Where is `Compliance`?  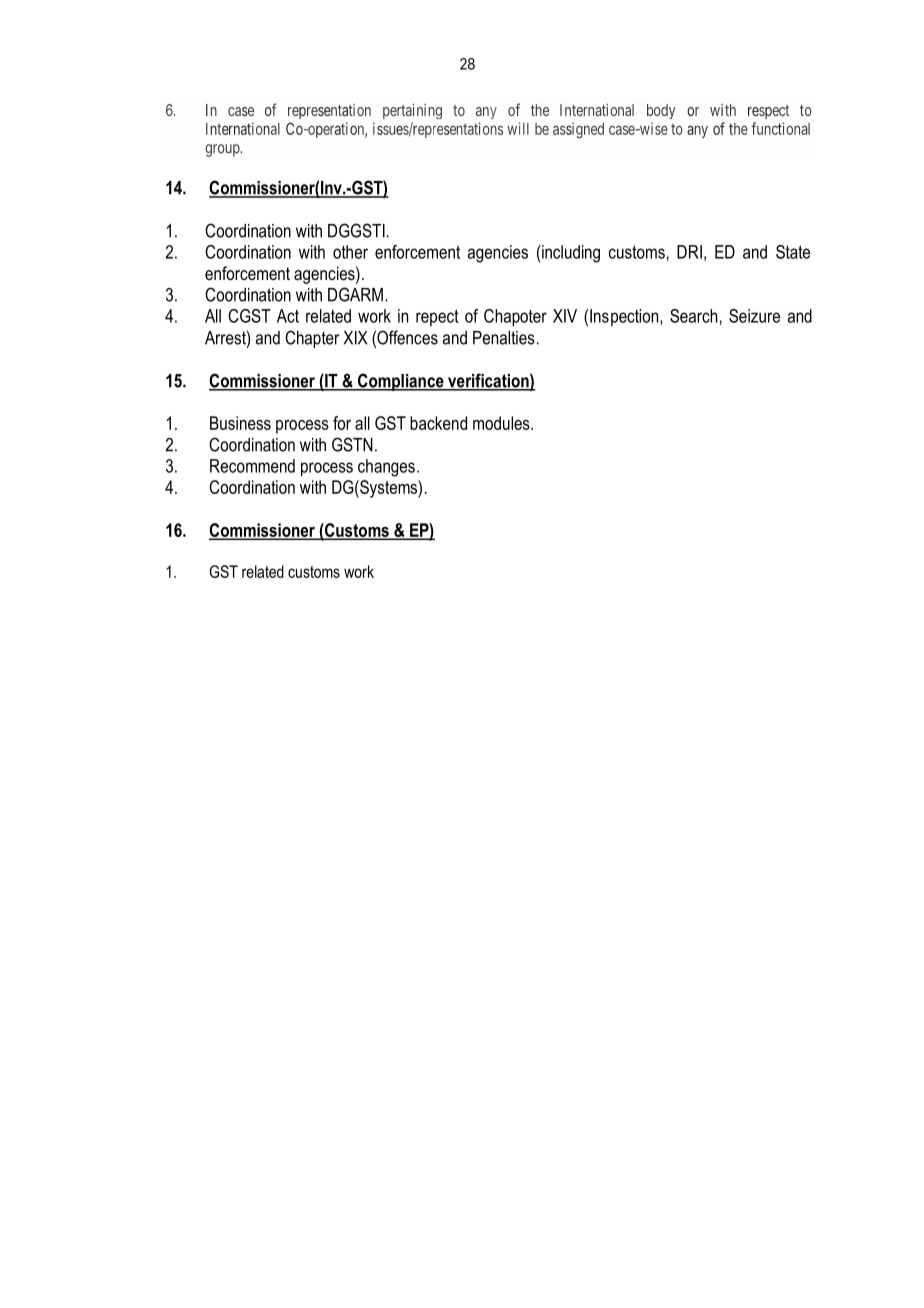 Compliance is located at coordinates (401, 382).
